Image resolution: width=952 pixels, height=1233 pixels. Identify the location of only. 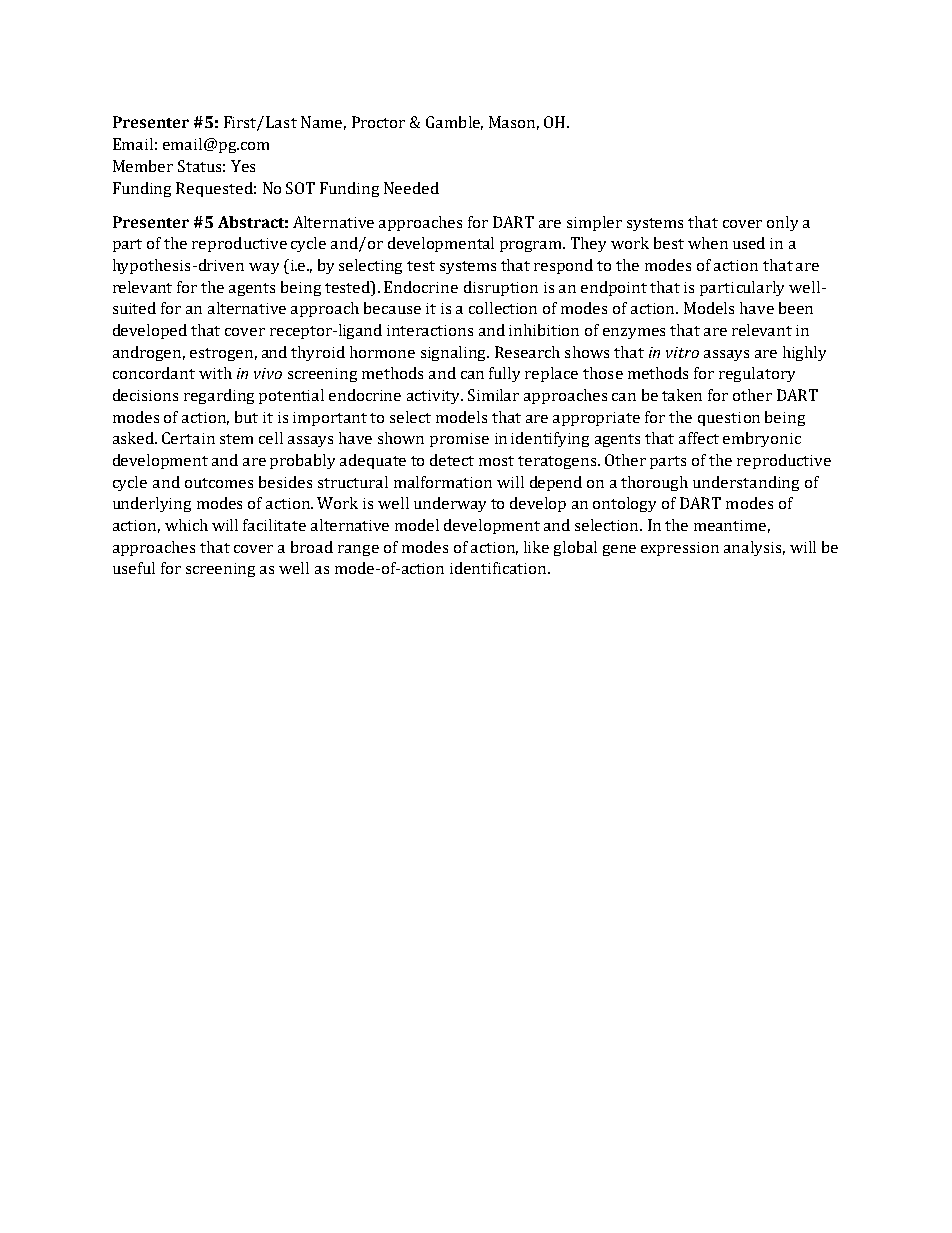
(782, 223).
